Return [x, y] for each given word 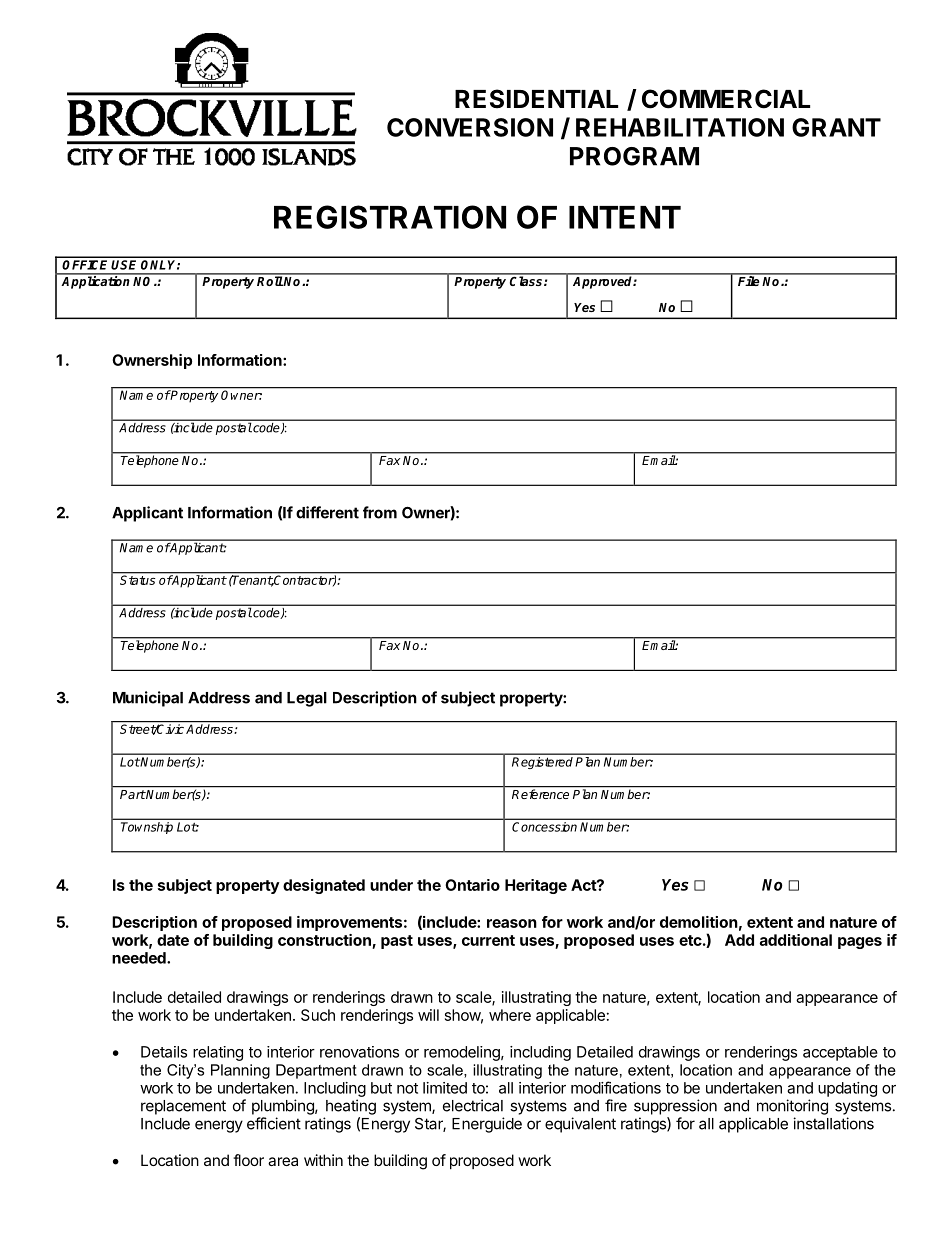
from [380, 512]
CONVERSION [470, 127]
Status [138, 579]
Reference [541, 793]
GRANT [836, 127]
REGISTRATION [390, 217]
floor [248, 1160]
